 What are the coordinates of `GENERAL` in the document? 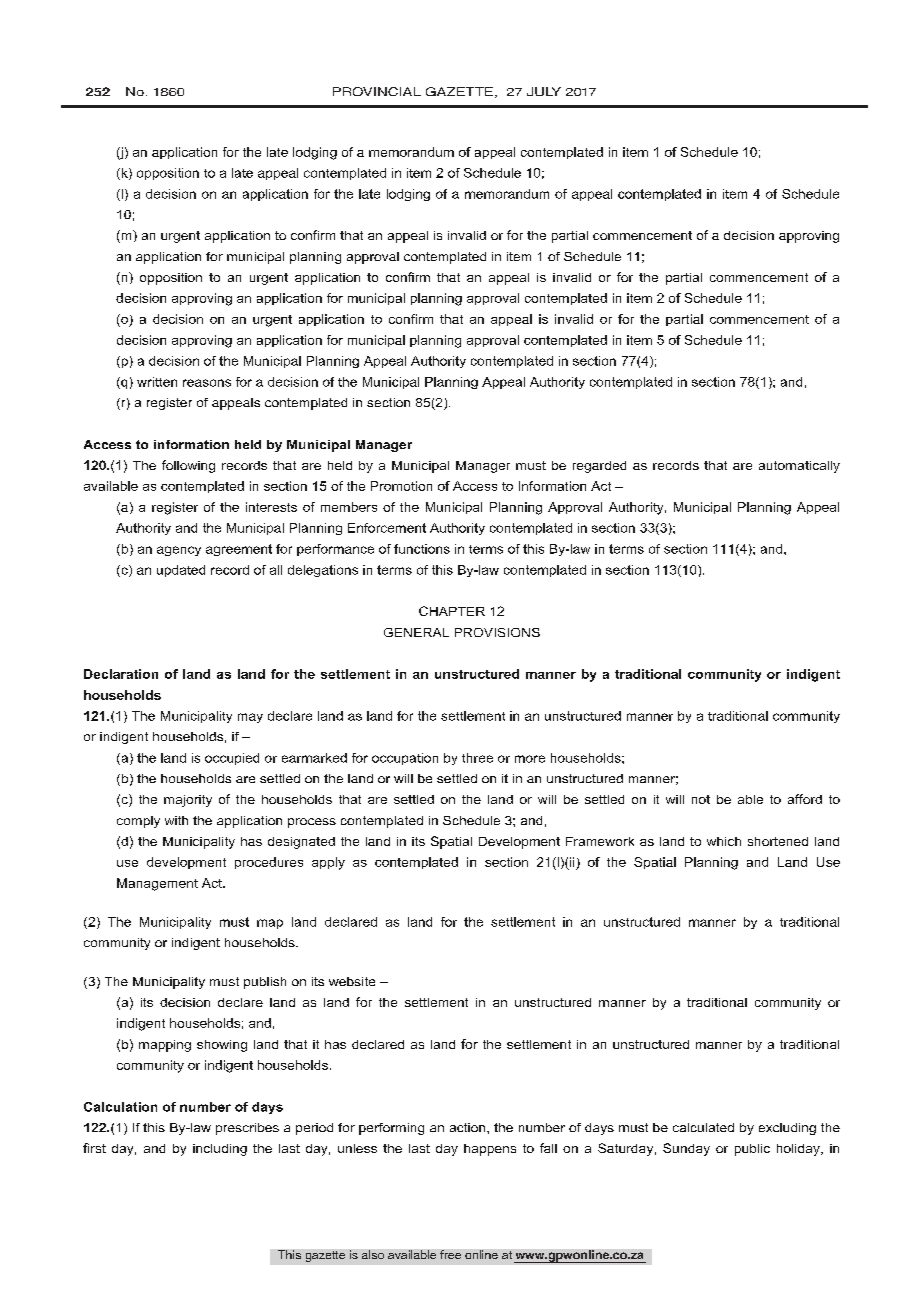 It's located at (416, 632).
